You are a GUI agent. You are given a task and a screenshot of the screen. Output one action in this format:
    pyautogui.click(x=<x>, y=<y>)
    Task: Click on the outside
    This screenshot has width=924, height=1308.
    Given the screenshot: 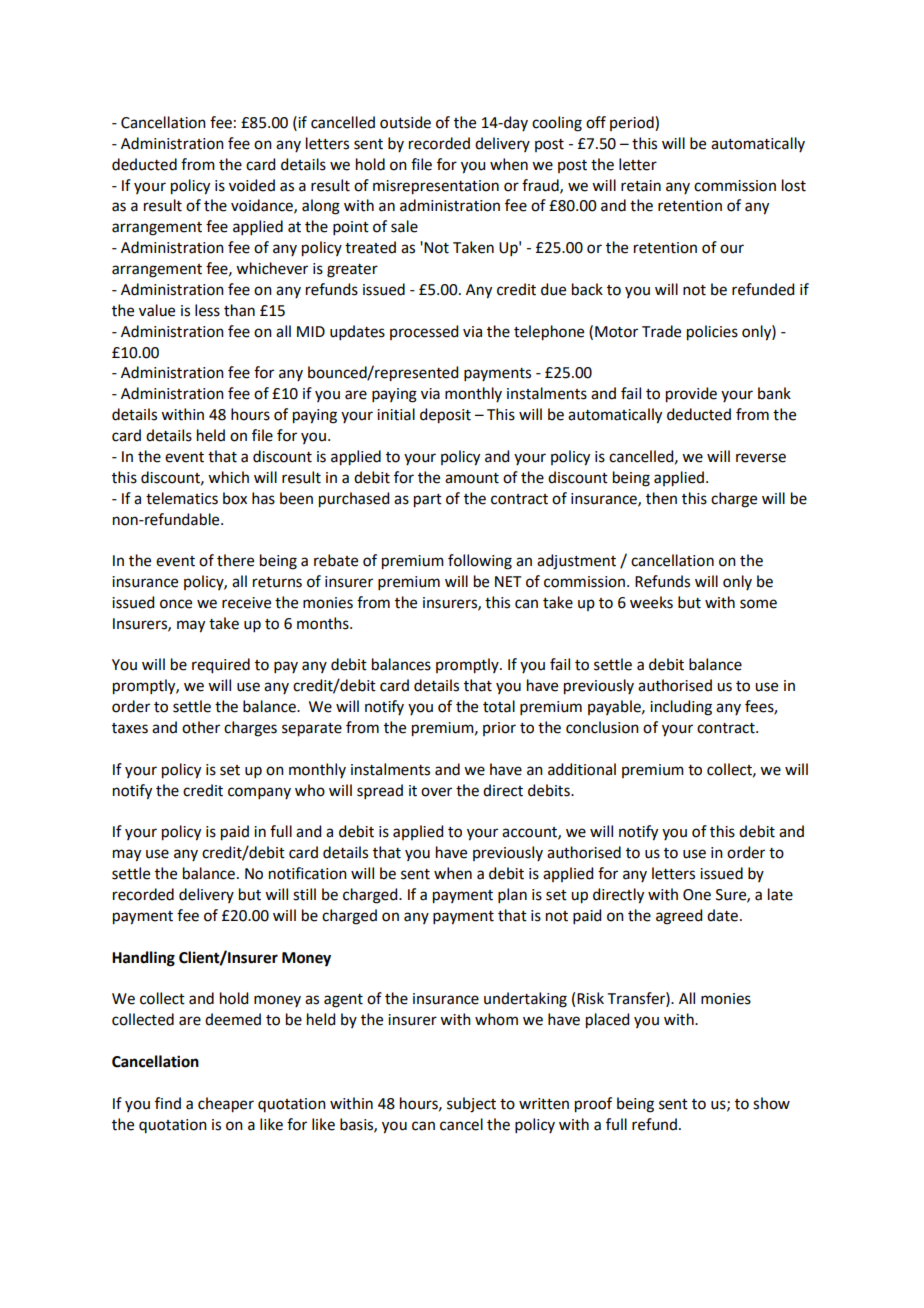 What is the action you would take?
    pyautogui.click(x=405, y=122)
